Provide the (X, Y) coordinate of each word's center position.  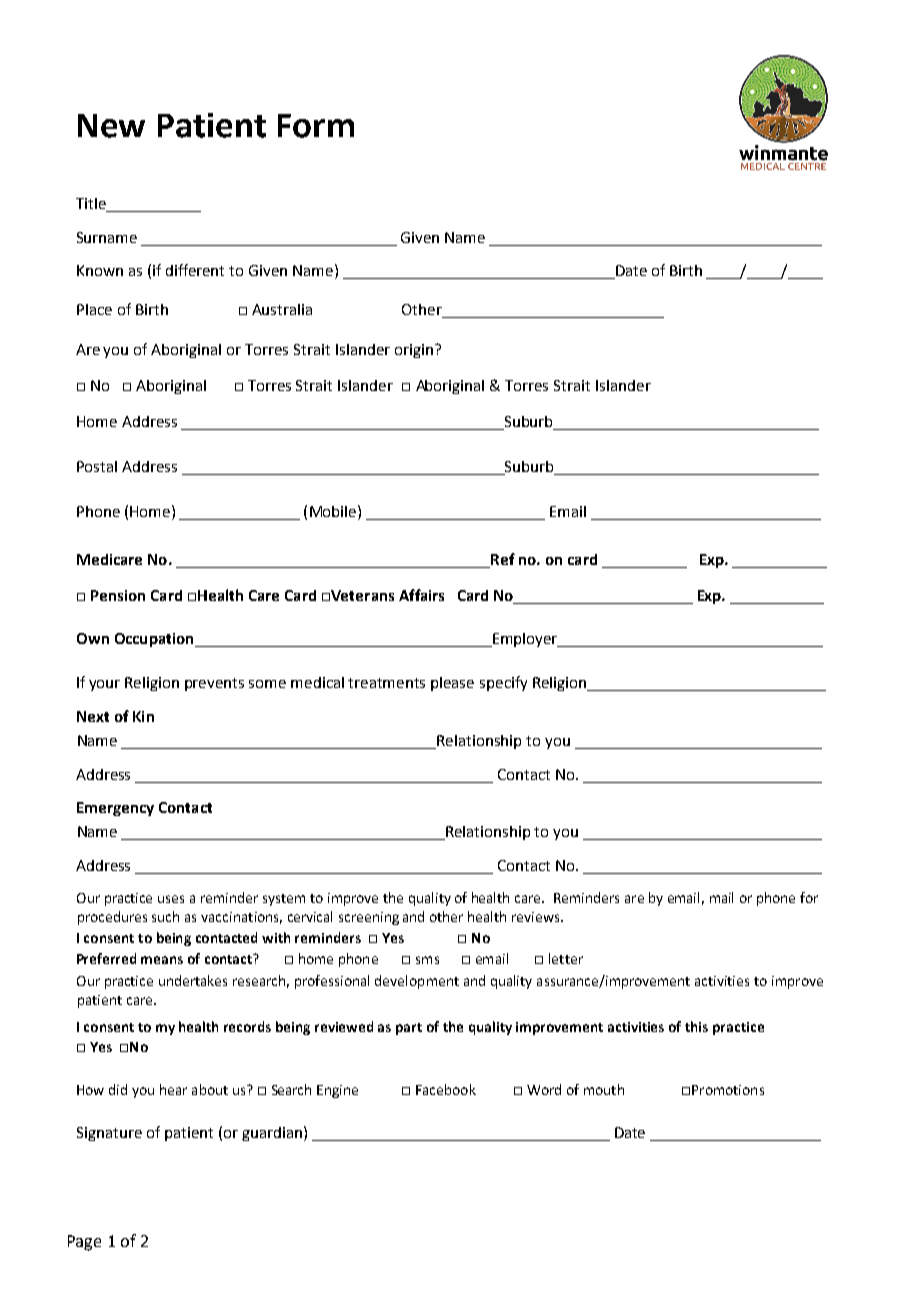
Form (316, 126)
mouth (604, 1089)
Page (84, 1243)
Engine (337, 1091)
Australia (282, 309)
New (111, 126)
